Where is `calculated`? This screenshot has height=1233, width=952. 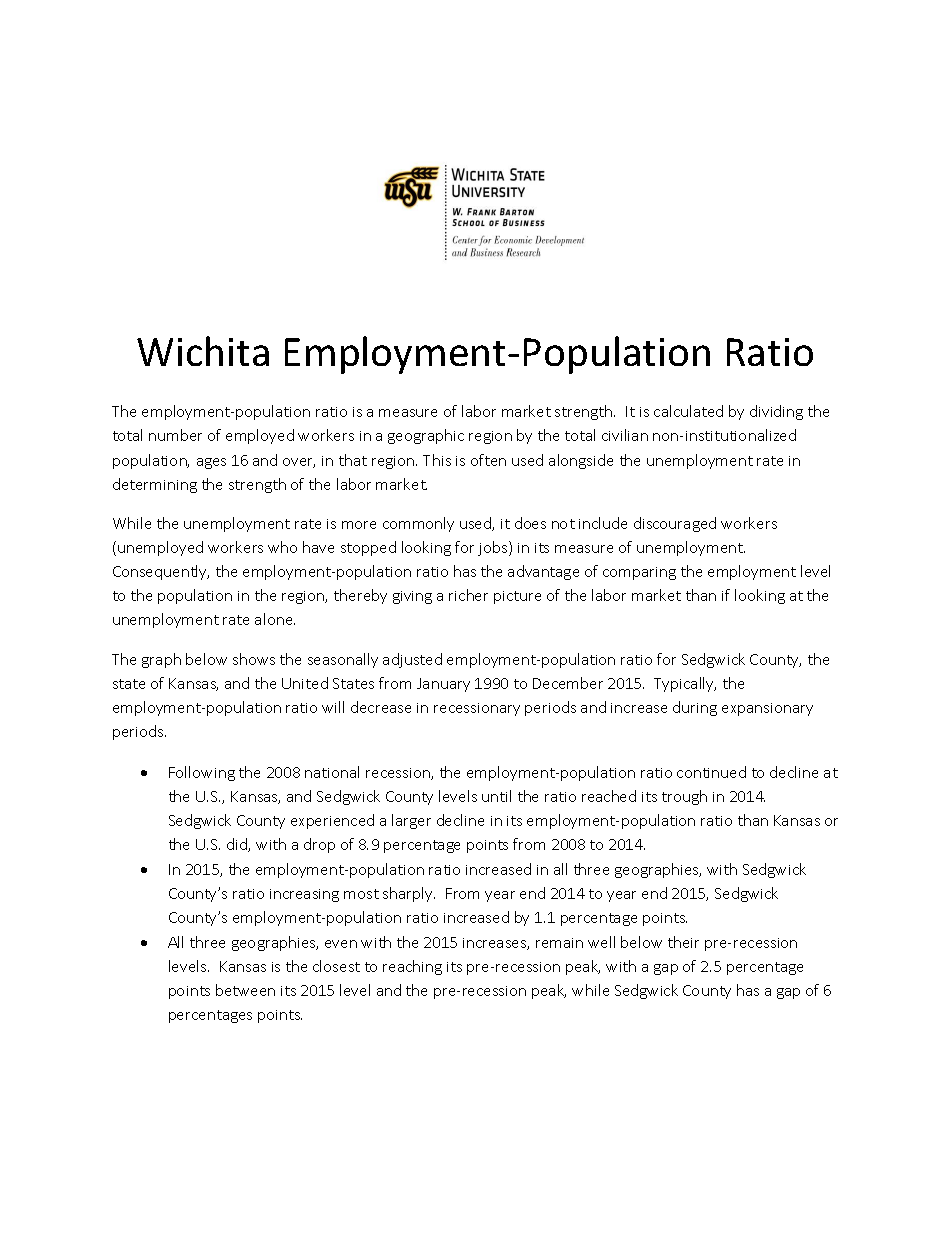 calculated is located at coordinates (688, 411).
